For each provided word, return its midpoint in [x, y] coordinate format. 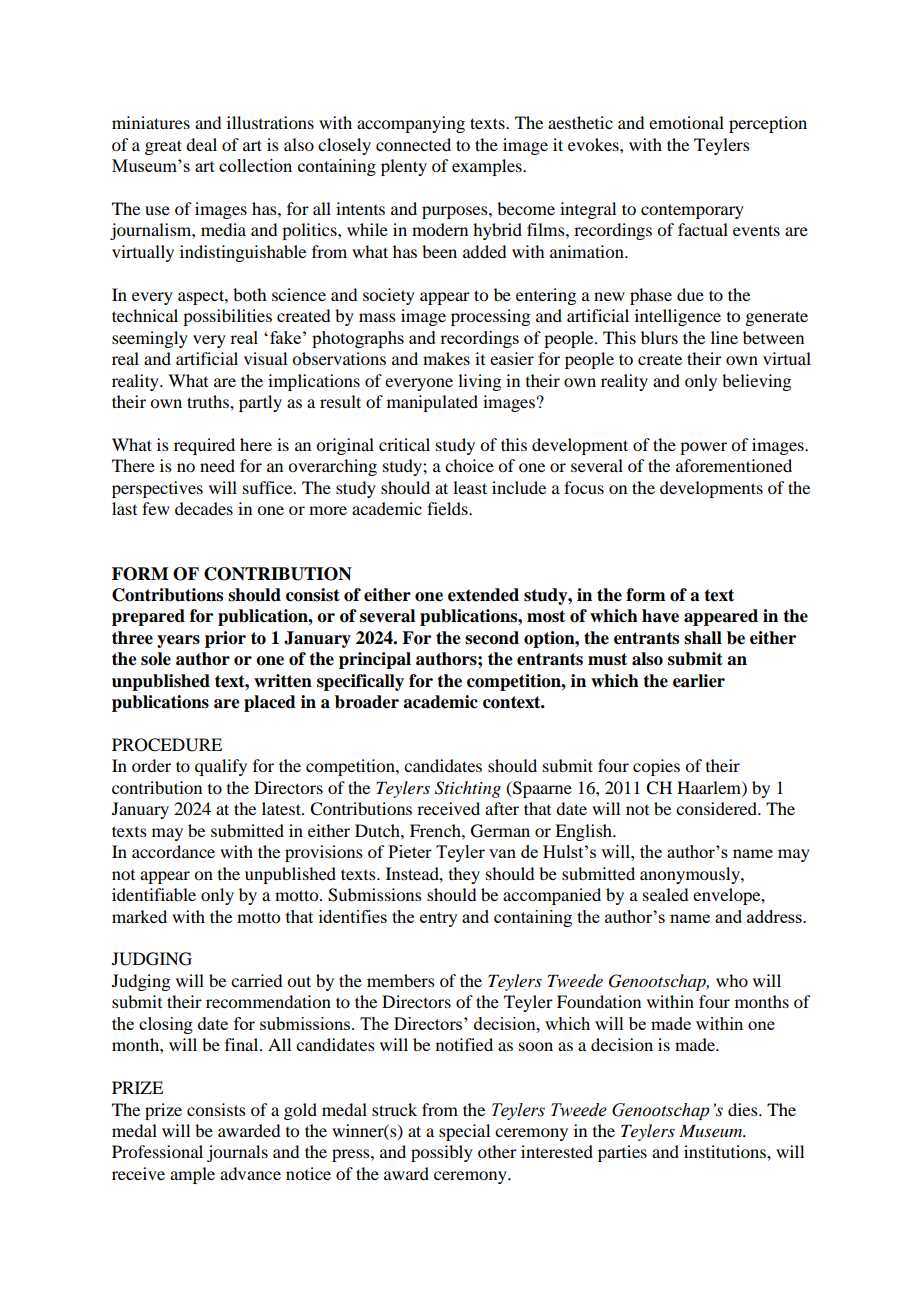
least [470, 487]
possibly [442, 1153]
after [502, 808]
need [217, 465]
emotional [686, 122]
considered [717, 808]
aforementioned [734, 465]
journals [237, 1153]
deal [201, 144]
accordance [173, 851]
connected [413, 144]
